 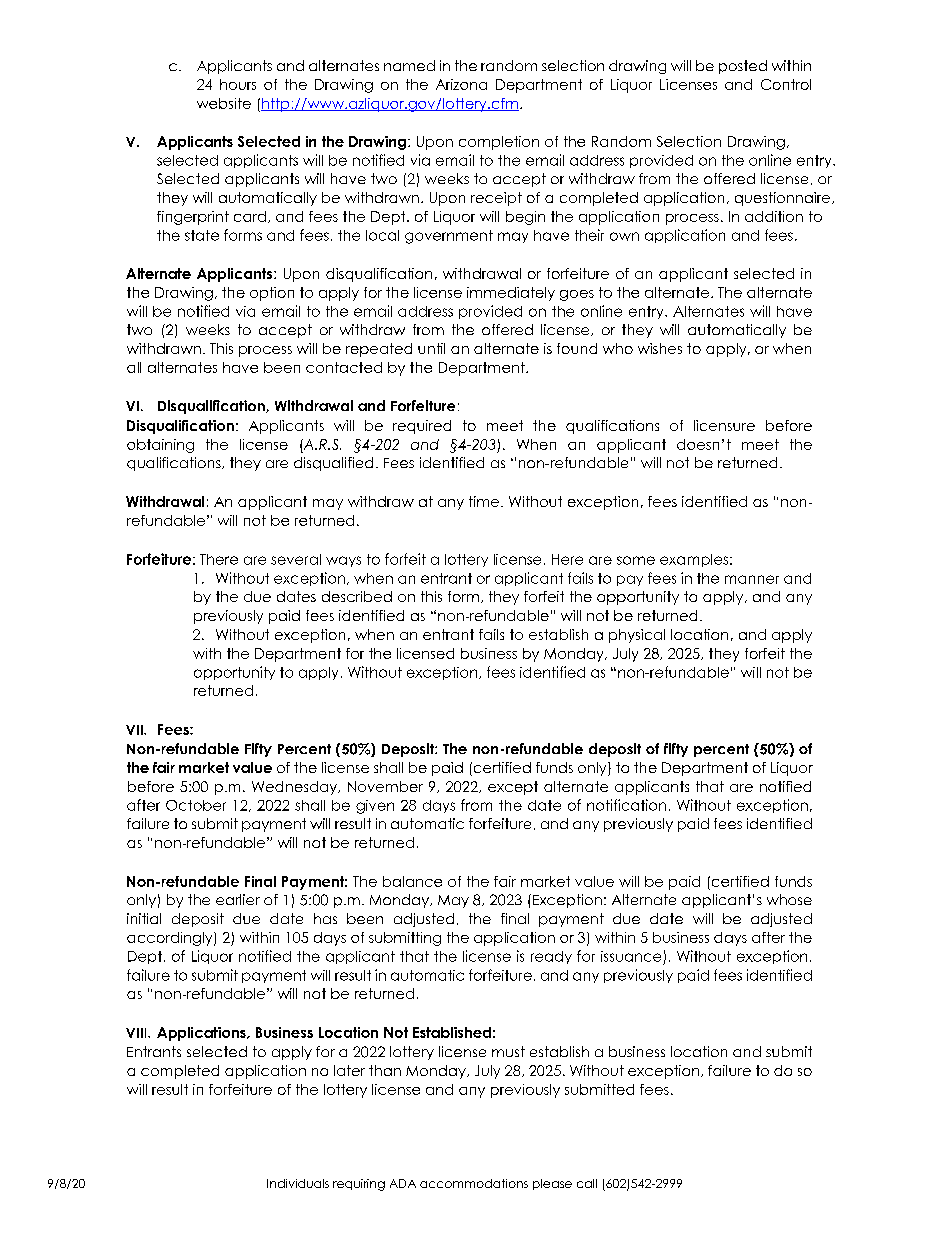 What do you see at coordinates (296, 559) in the page?
I see `several` at bounding box center [296, 559].
